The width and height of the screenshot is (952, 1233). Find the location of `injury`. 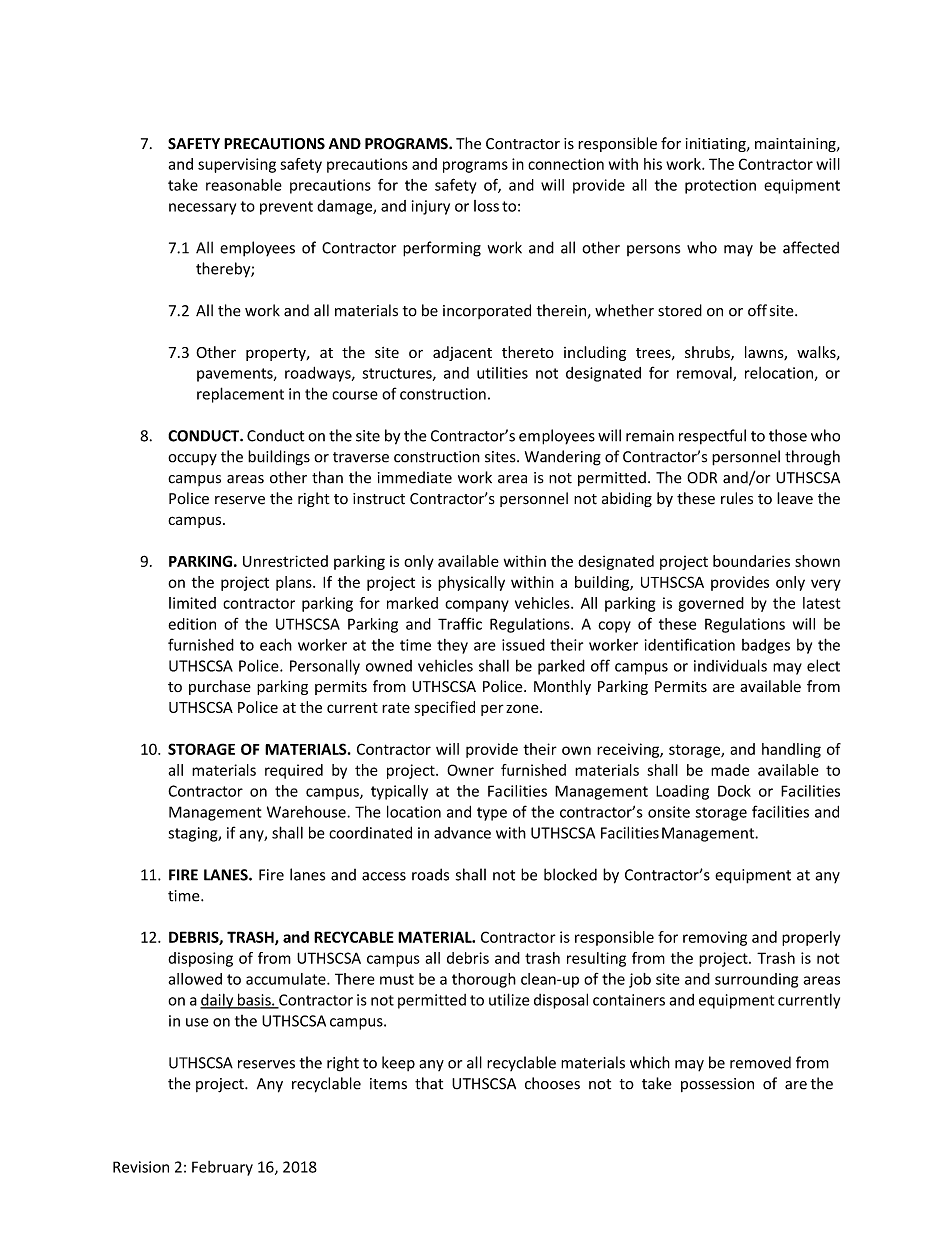

injury is located at coordinates (431, 207).
